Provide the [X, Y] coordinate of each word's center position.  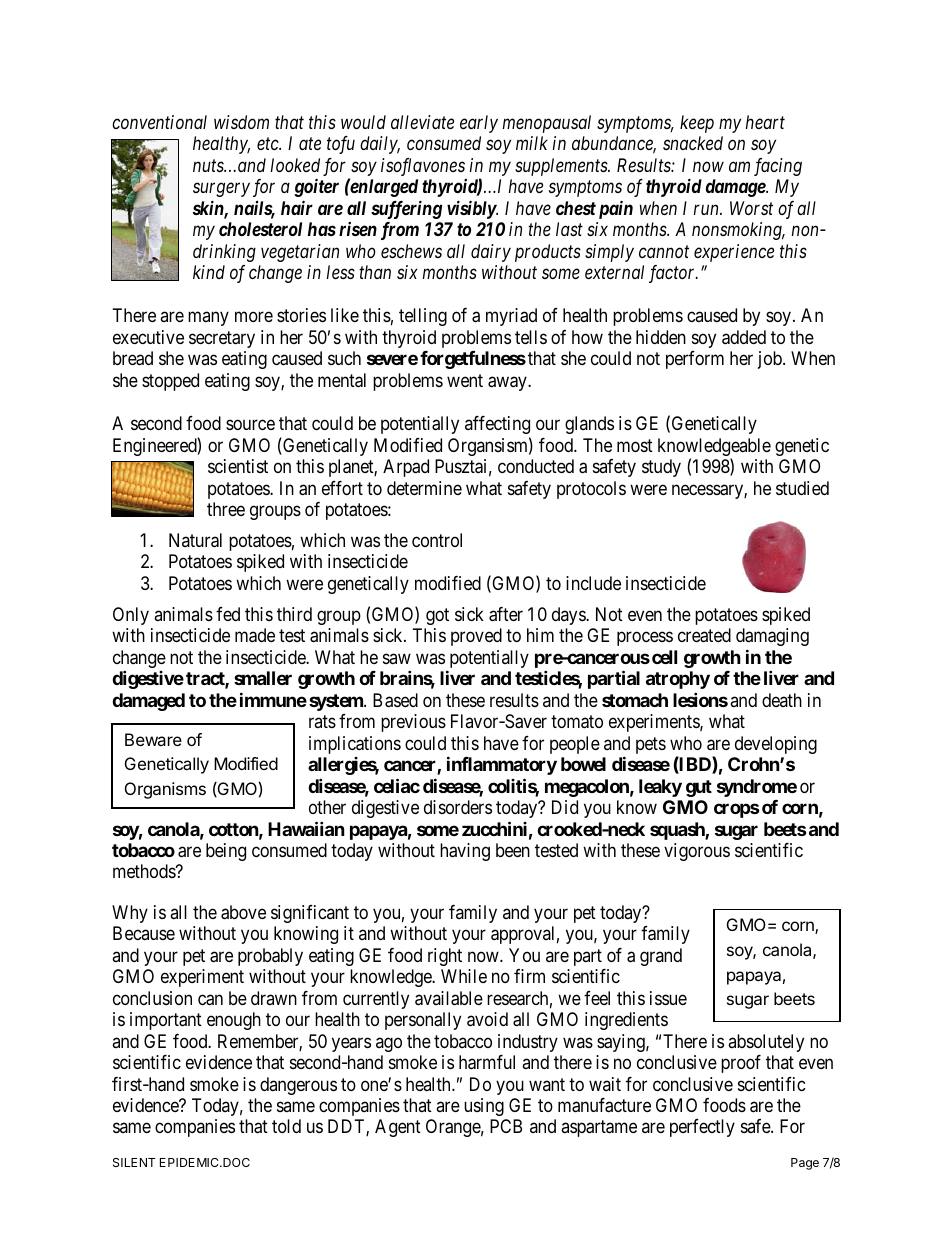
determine [424, 488]
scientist [238, 466]
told [286, 1126]
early [479, 124]
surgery [221, 190]
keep [697, 124]
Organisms [165, 790]
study [661, 468]
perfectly [702, 1128]
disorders [458, 807]
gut [699, 788]
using [484, 1107]
